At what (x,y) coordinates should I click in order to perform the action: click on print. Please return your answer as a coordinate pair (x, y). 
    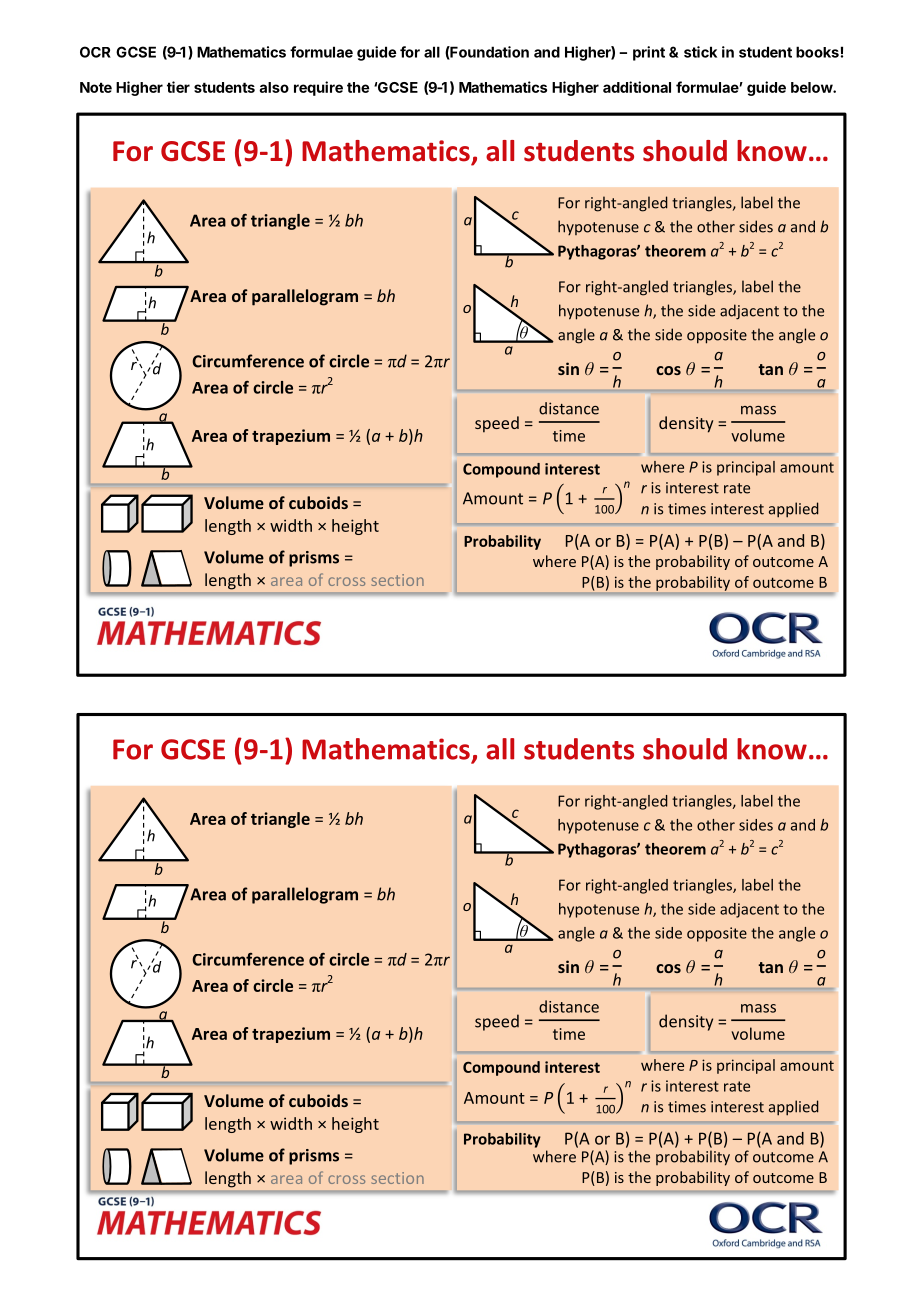
    Looking at the image, I should click on (649, 53).
